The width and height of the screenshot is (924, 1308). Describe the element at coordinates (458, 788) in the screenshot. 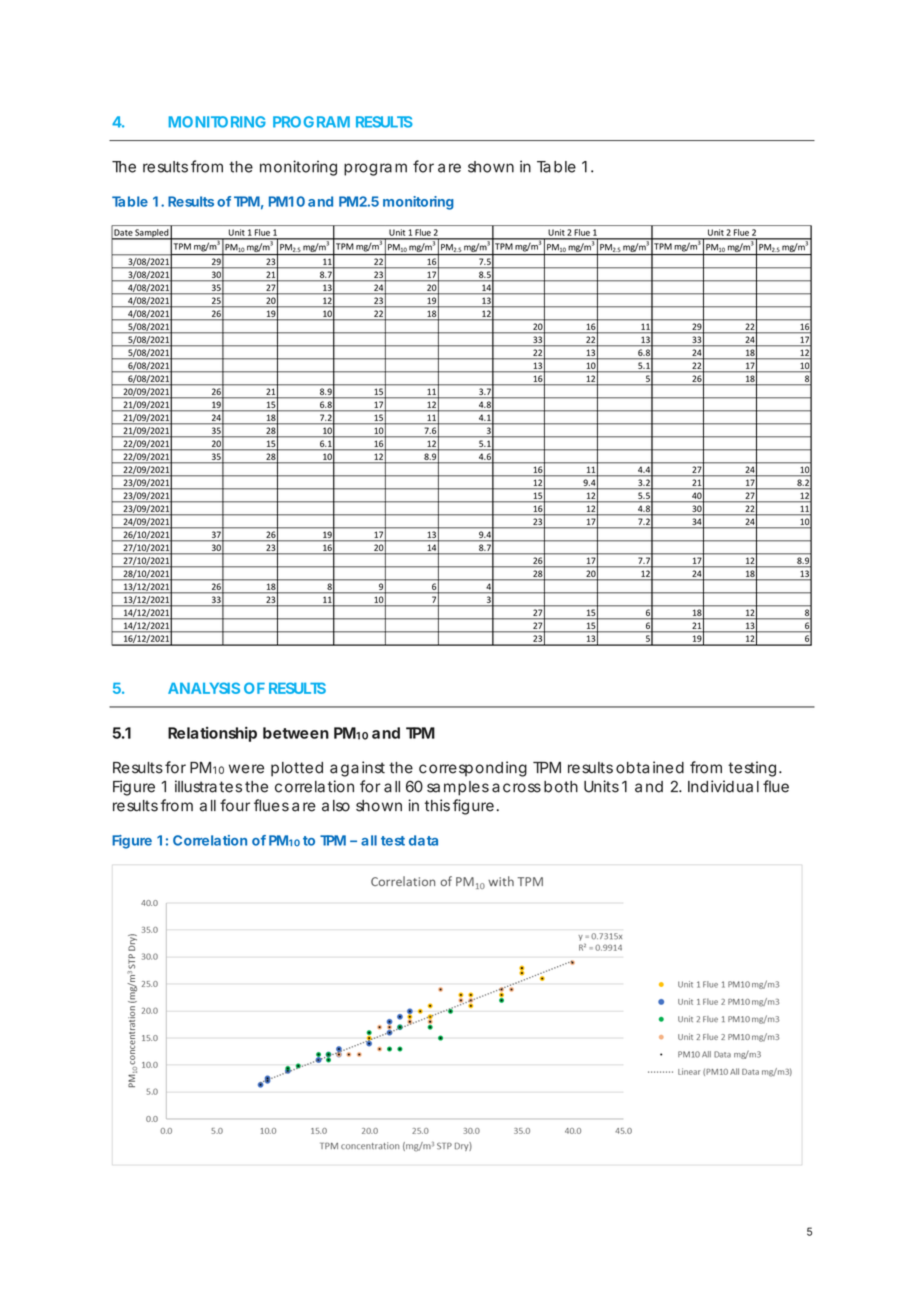

I see `samples` at that location.
